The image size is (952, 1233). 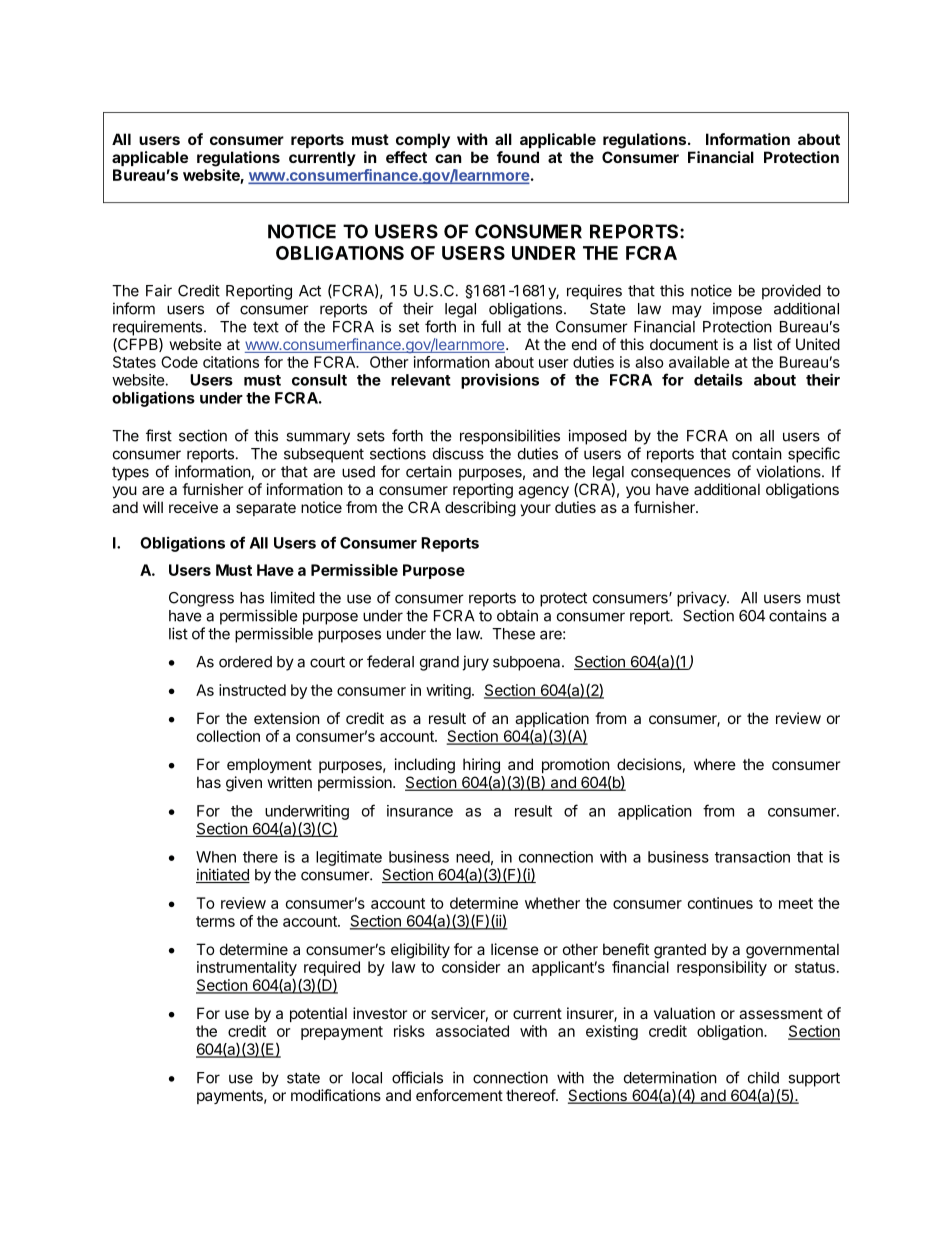 What do you see at coordinates (702, 599) in the screenshot?
I see `privacy` at bounding box center [702, 599].
